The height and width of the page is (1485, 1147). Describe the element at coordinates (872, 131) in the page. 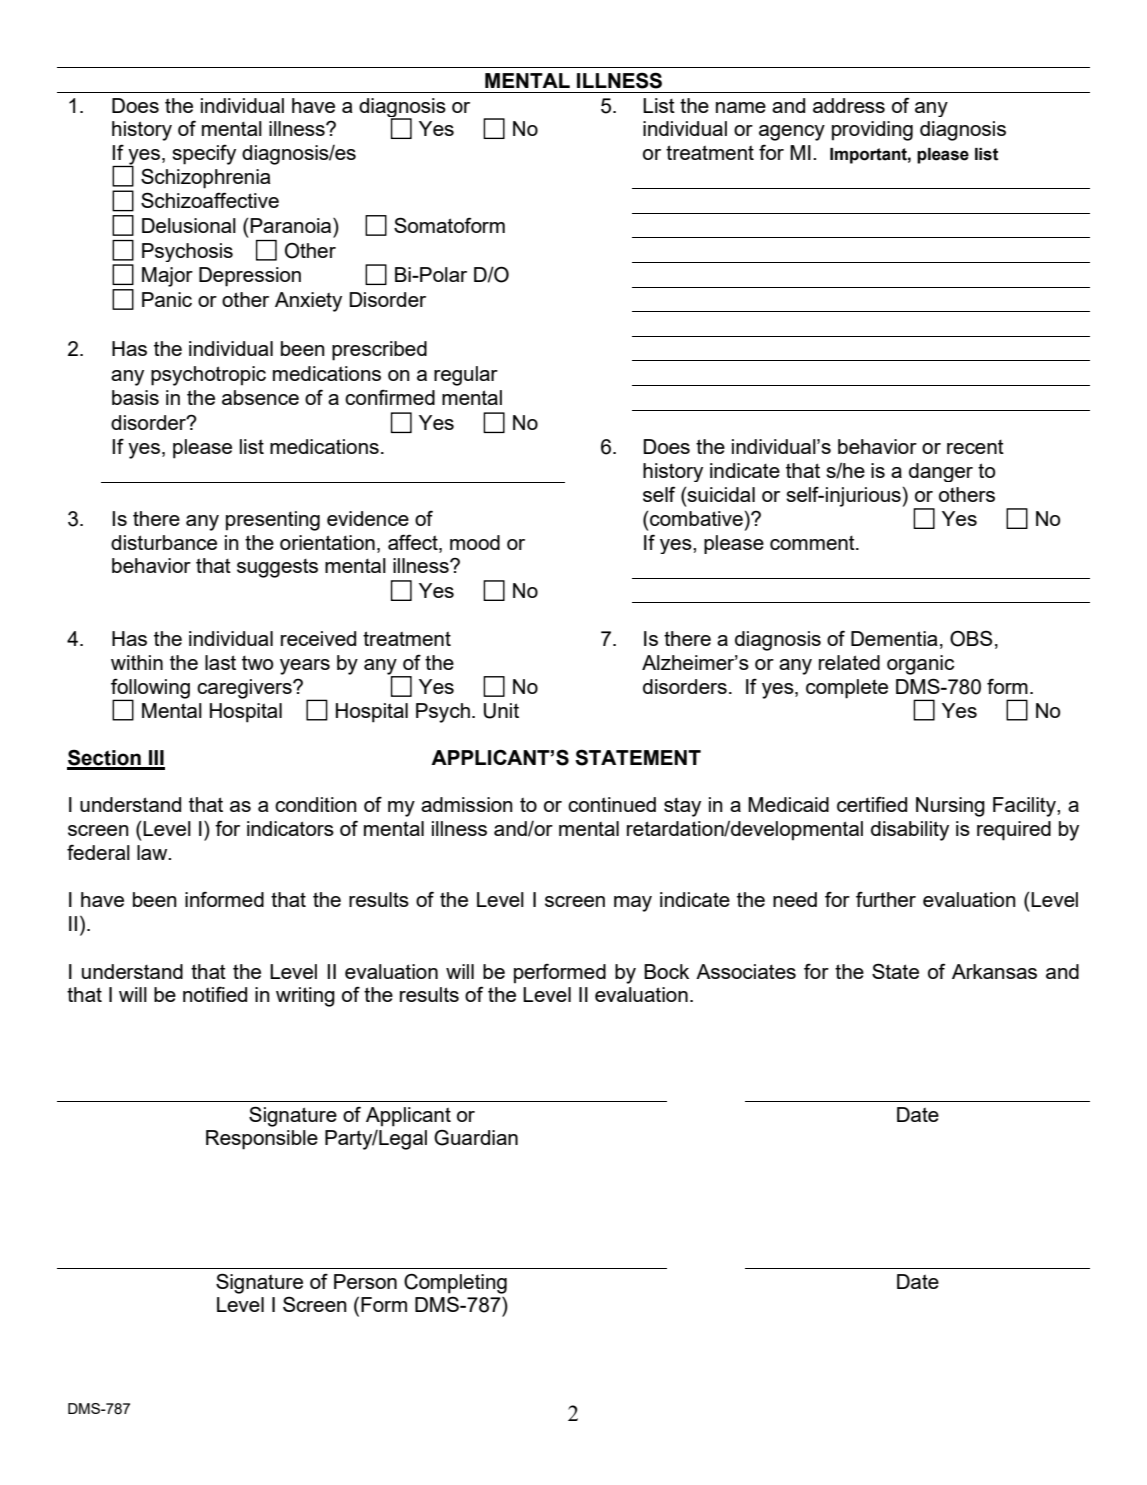

I see `providing` at that location.
